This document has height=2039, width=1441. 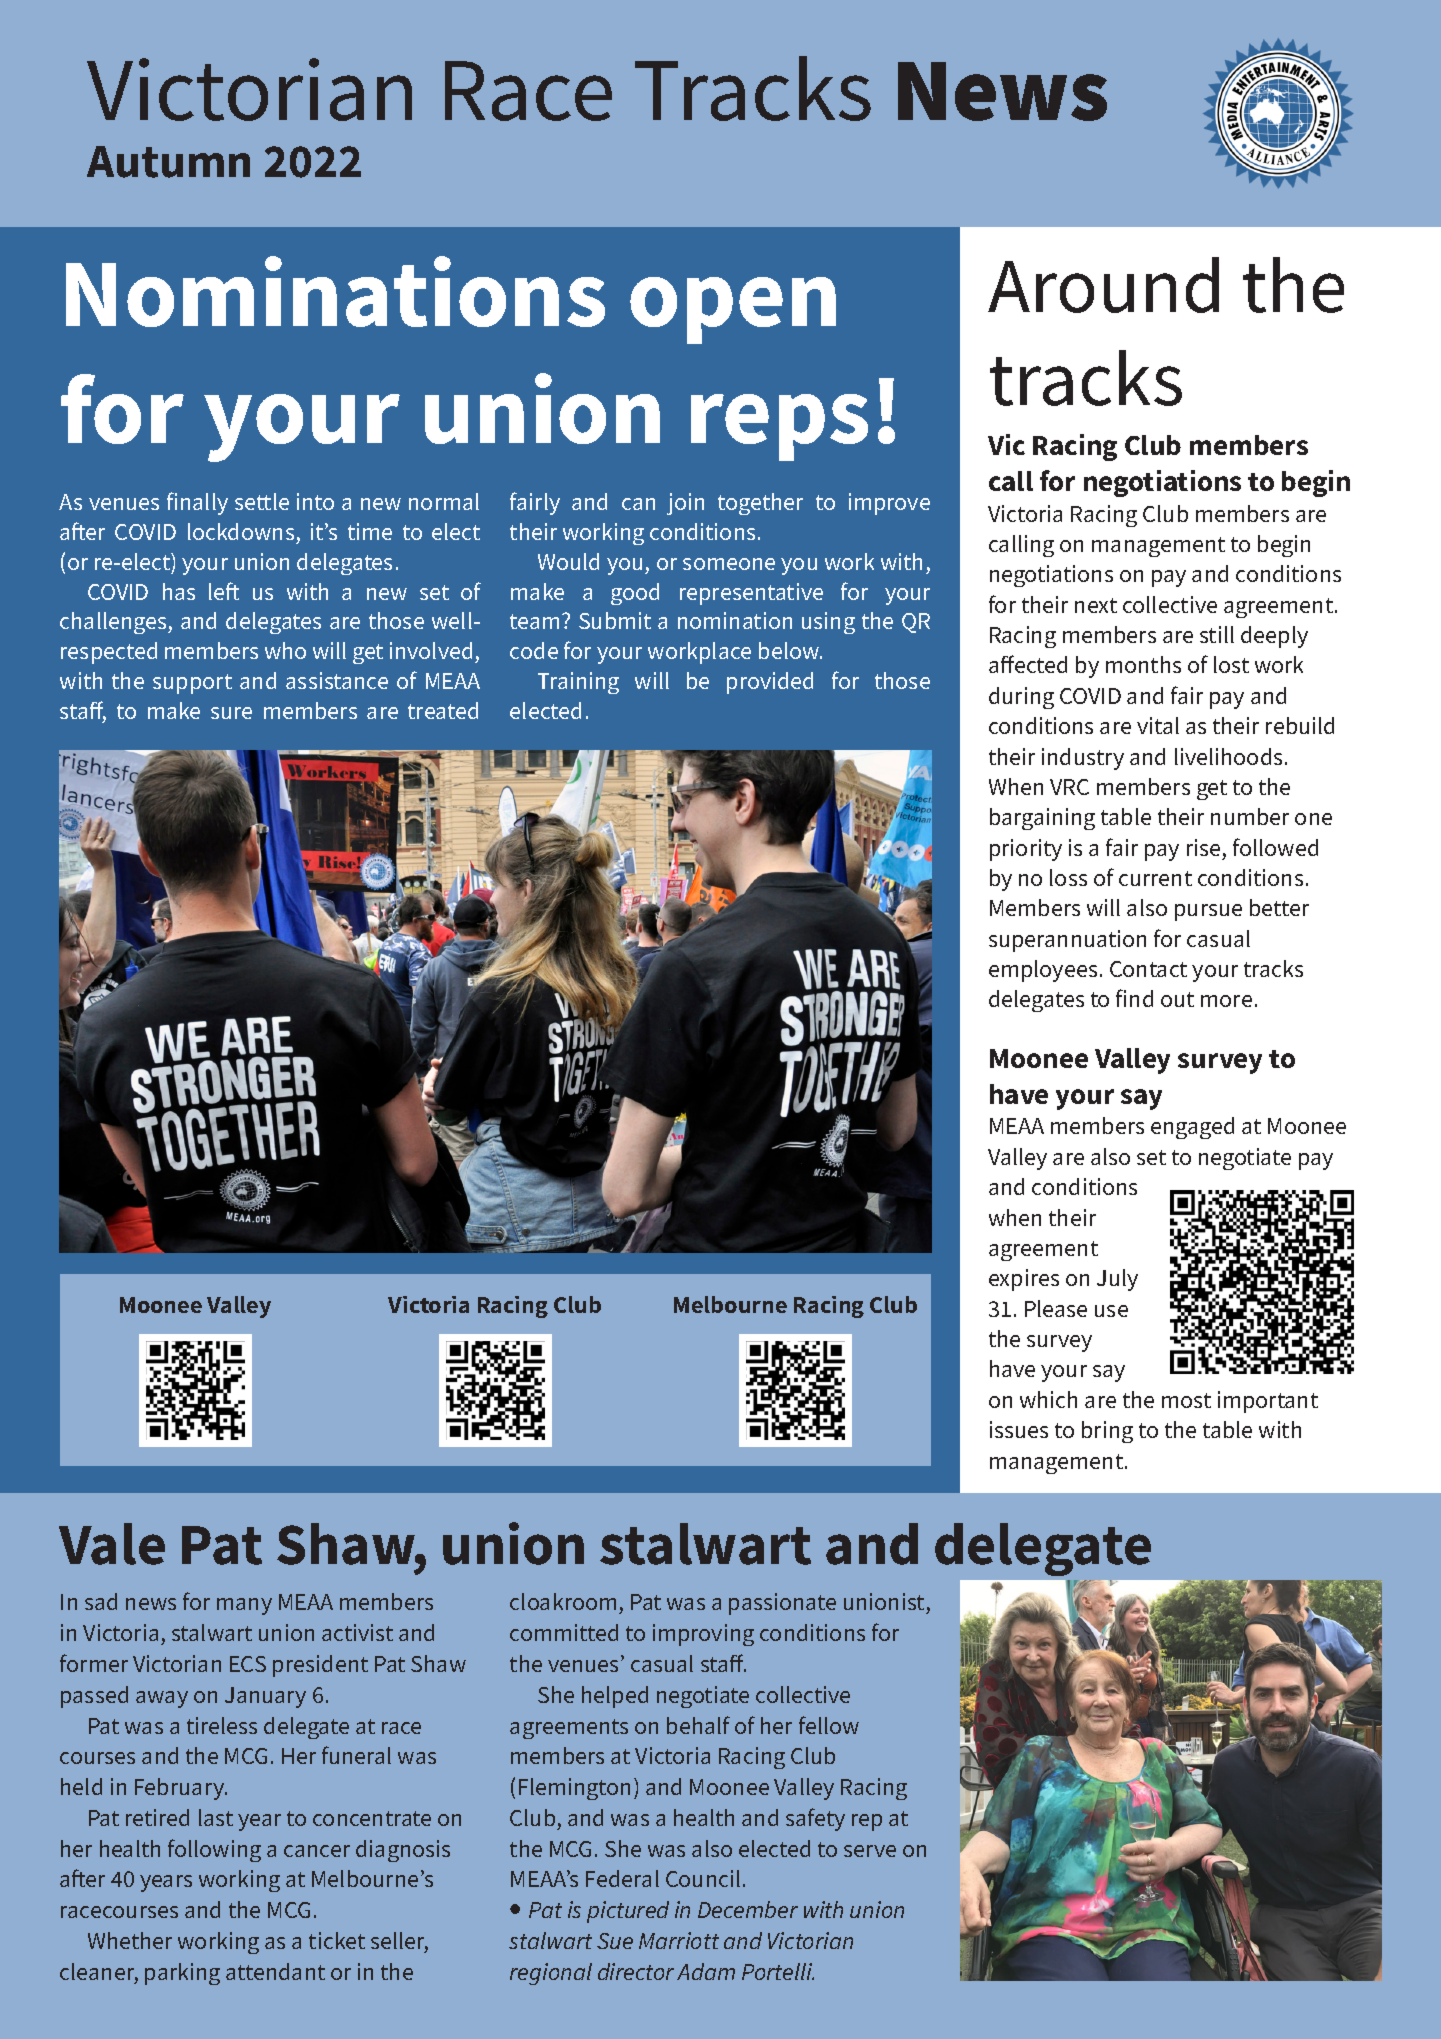 What do you see at coordinates (733, 310) in the document?
I see `open` at bounding box center [733, 310].
